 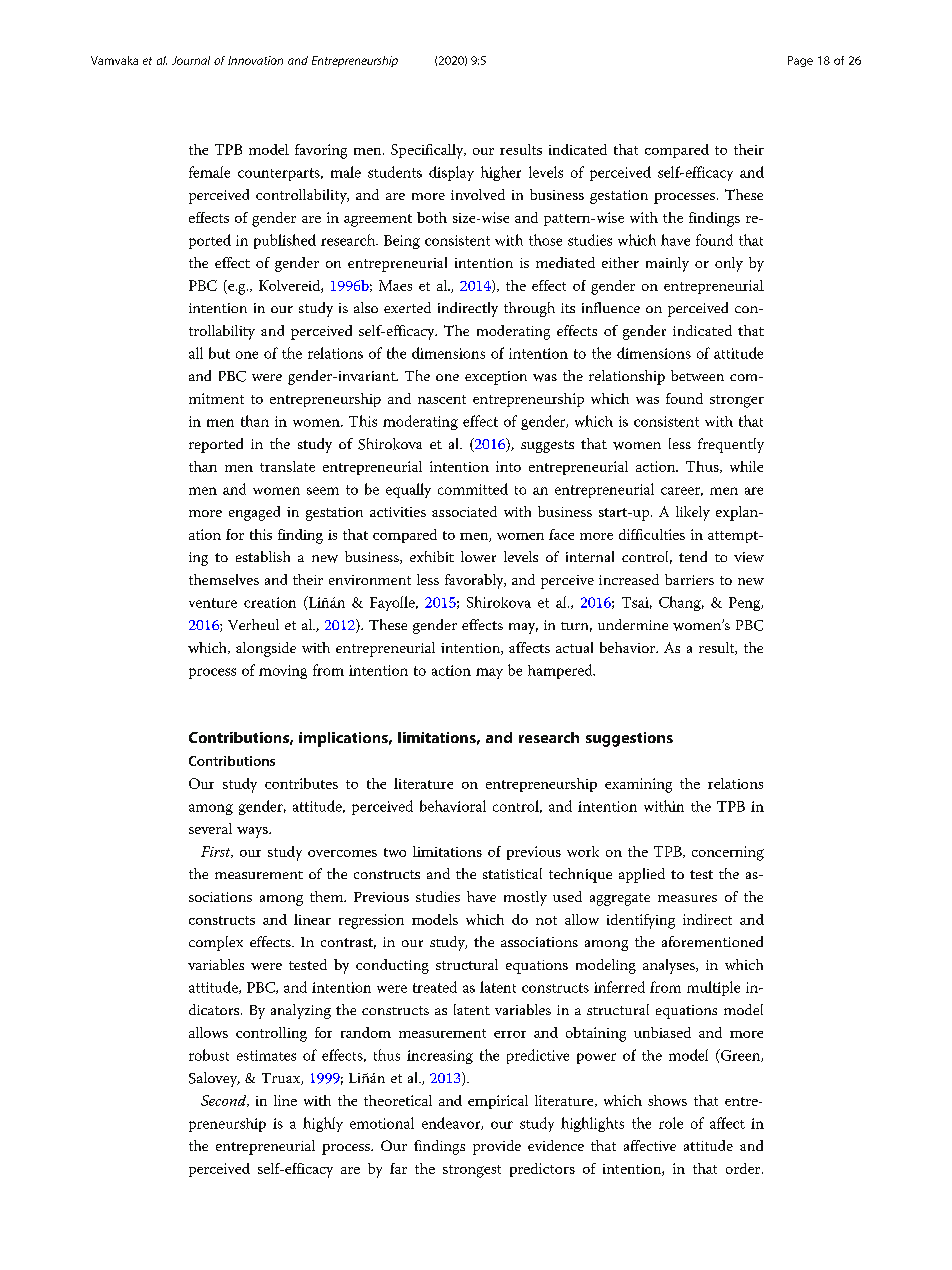 I want to click on Page, so click(x=800, y=61).
